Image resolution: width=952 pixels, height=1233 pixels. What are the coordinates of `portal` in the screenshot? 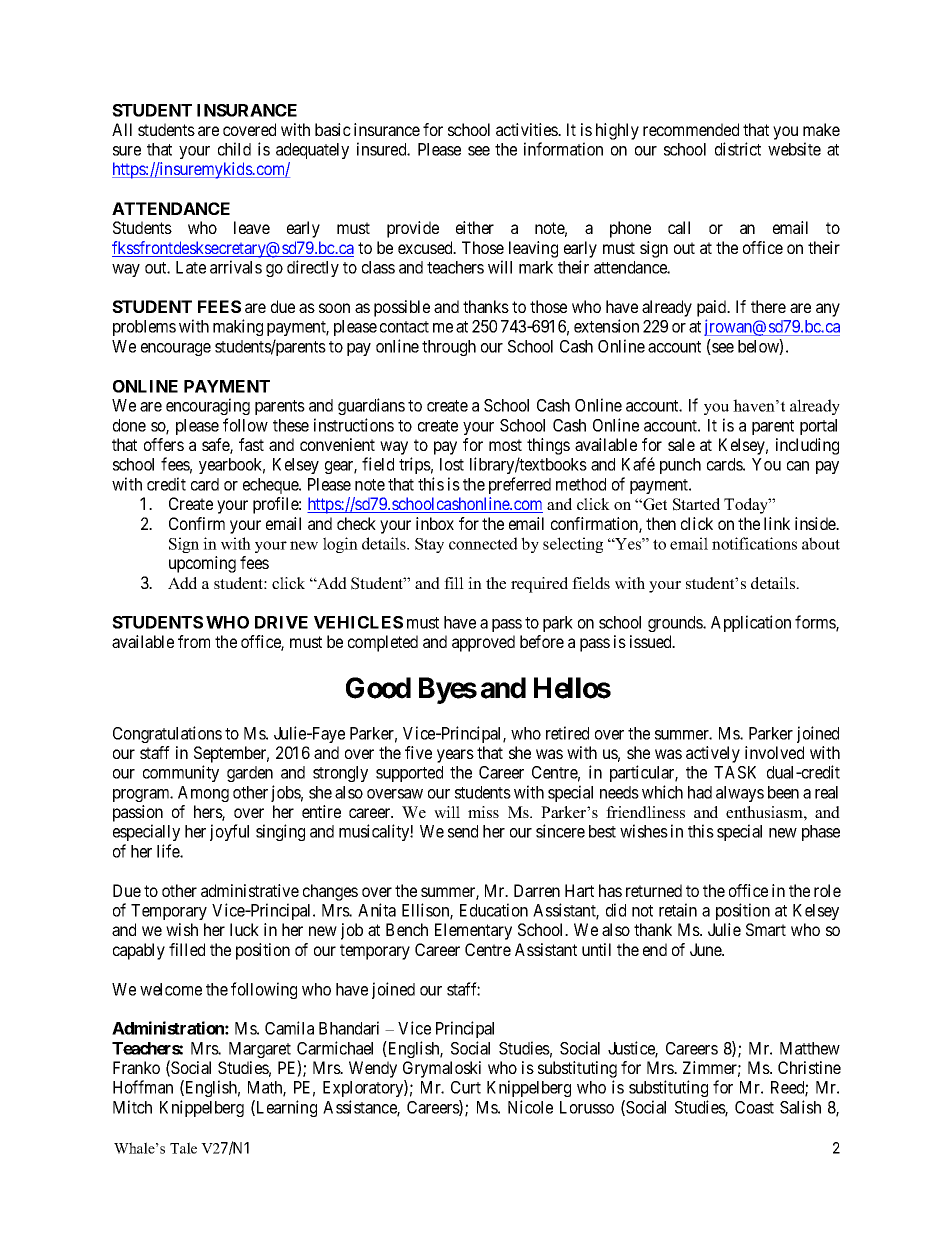 It's located at (818, 427).
